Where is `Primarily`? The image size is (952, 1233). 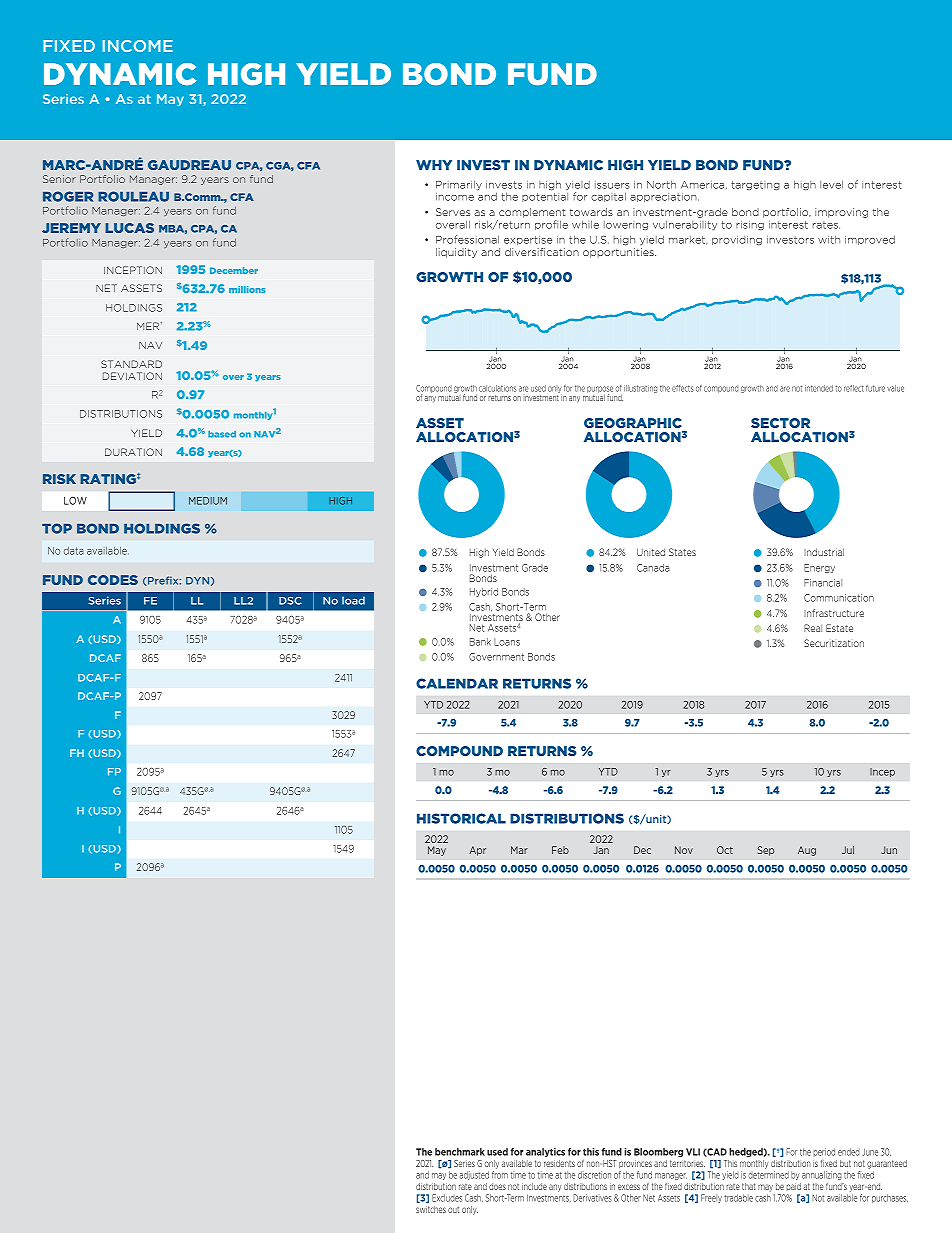
Primarily is located at coordinates (459, 185).
